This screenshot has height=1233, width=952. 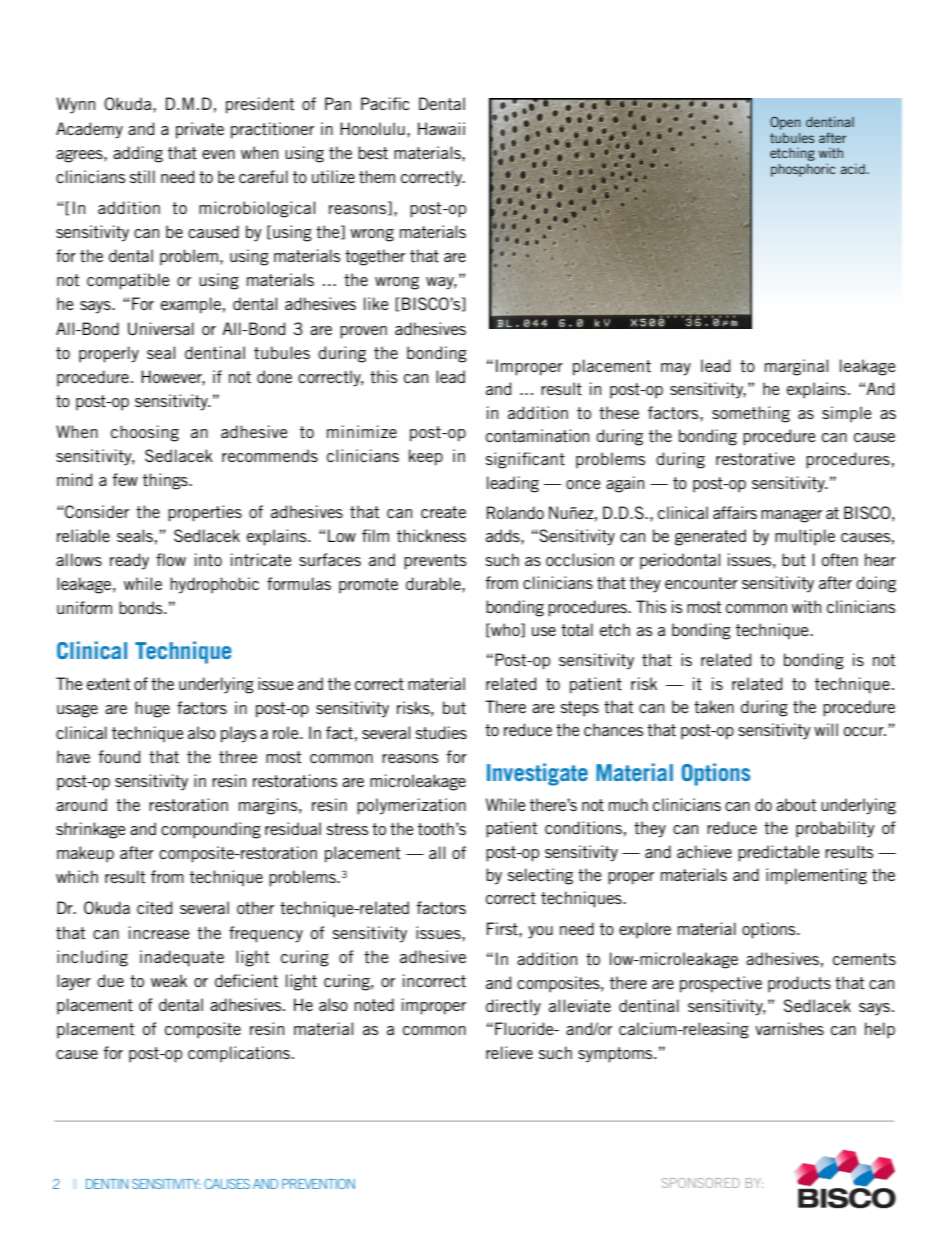 I want to click on complications, so click(x=240, y=1054).
